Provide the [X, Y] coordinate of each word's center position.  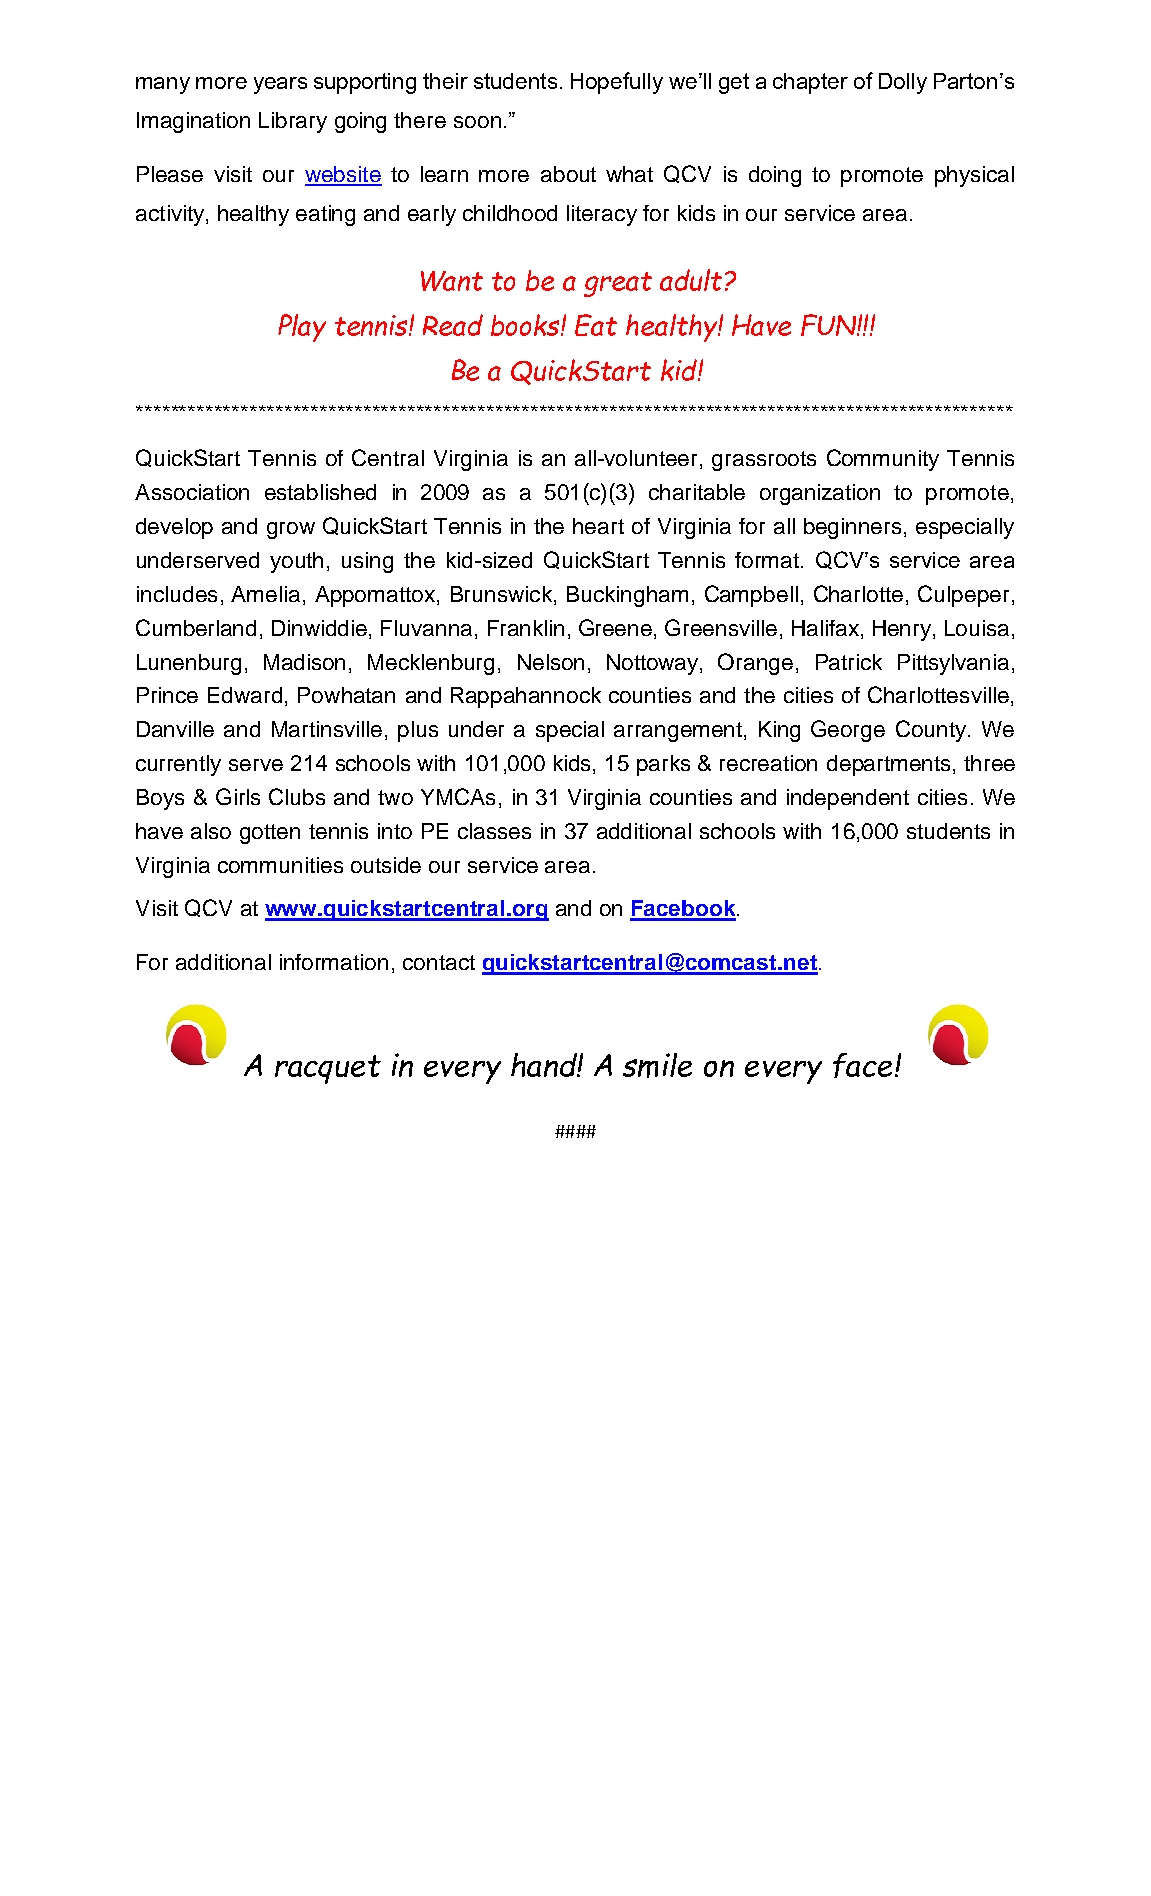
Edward [245, 695]
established [320, 492]
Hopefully [617, 83]
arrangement [678, 732]
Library [293, 122]
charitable [697, 492]
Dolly [903, 83]
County [931, 731]
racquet [328, 1069]
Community [883, 460]
